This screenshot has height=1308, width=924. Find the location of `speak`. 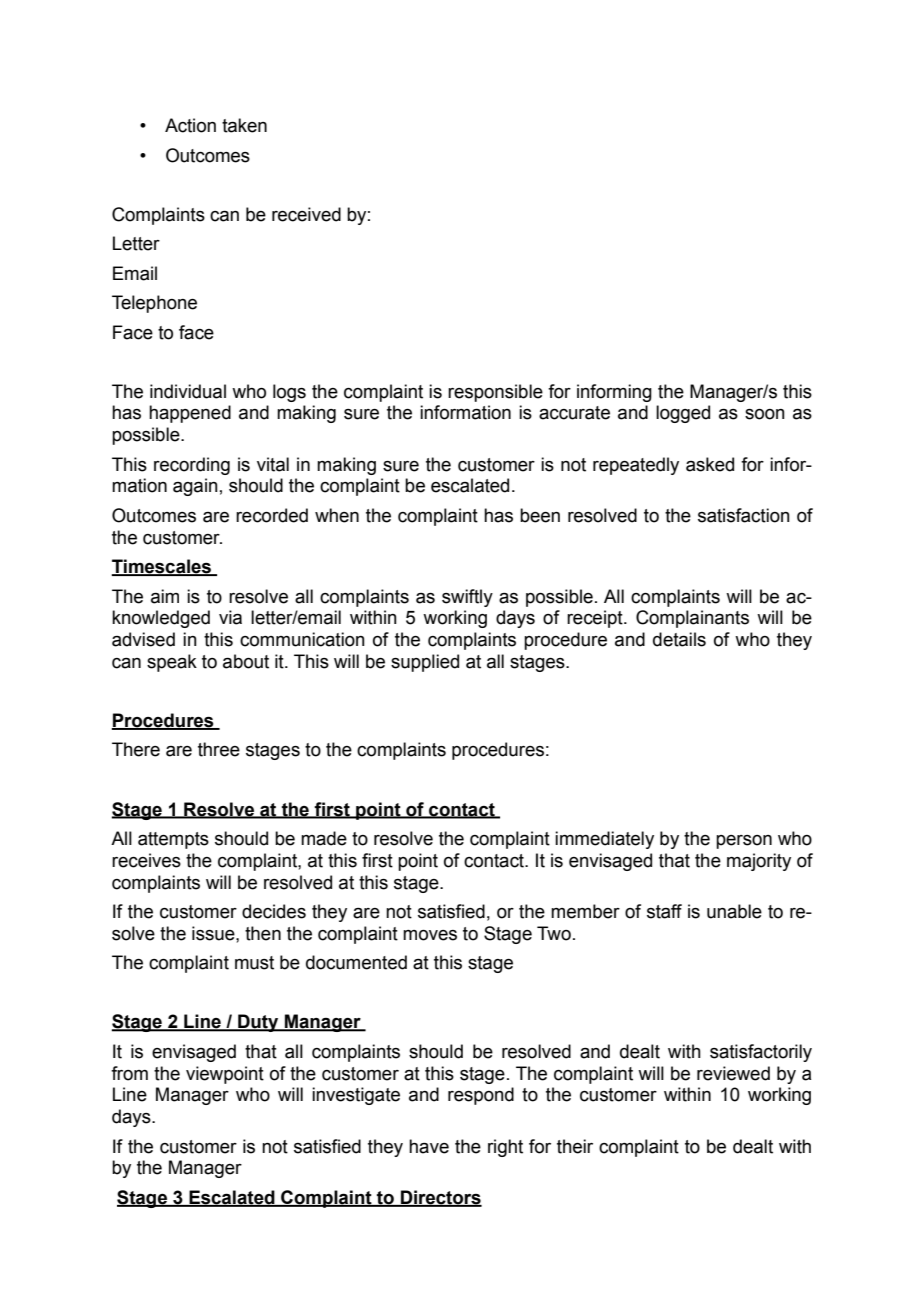

speak is located at coordinates (172, 663).
